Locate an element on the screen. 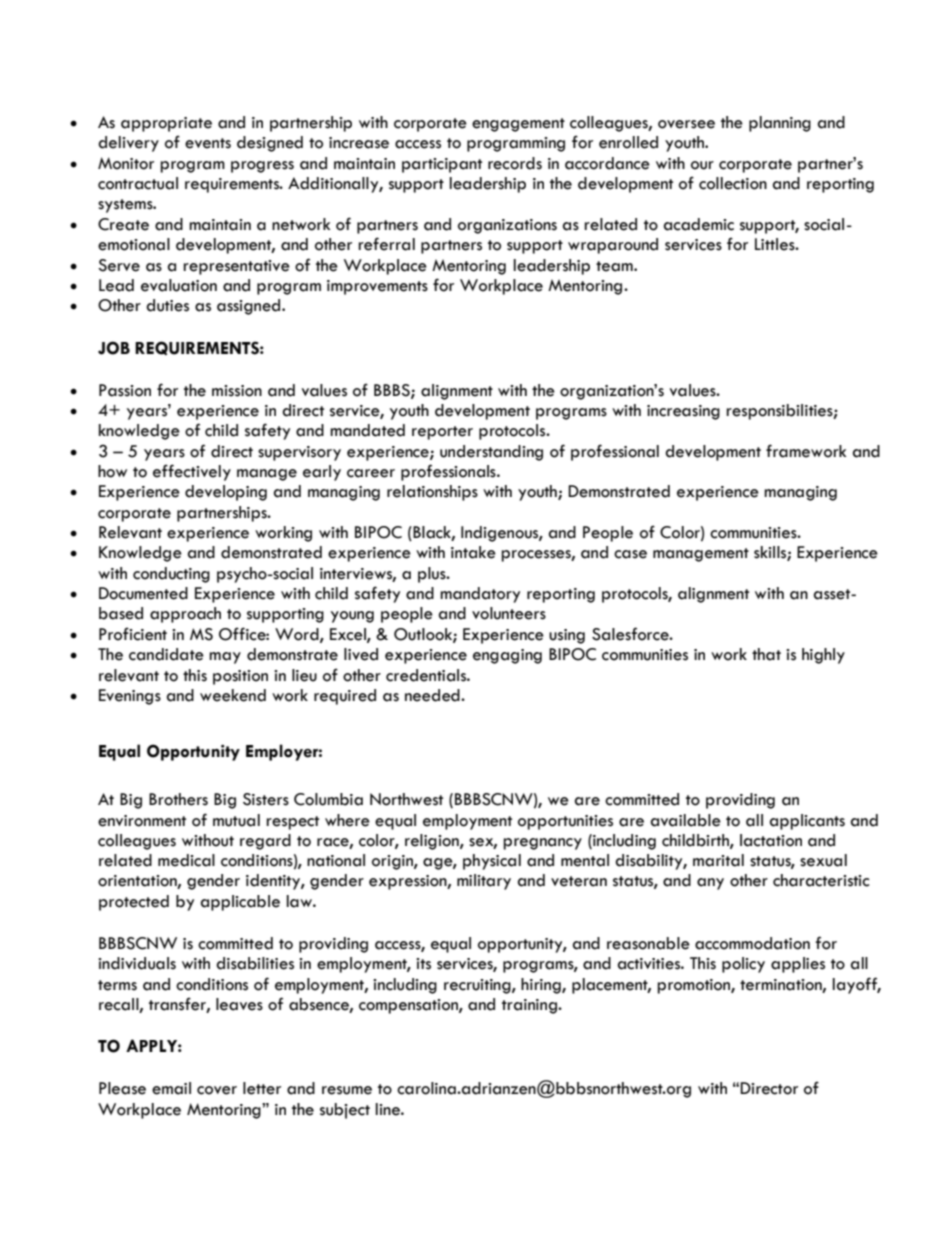 This screenshot has width=952, height=1233. our is located at coordinates (702, 165).
